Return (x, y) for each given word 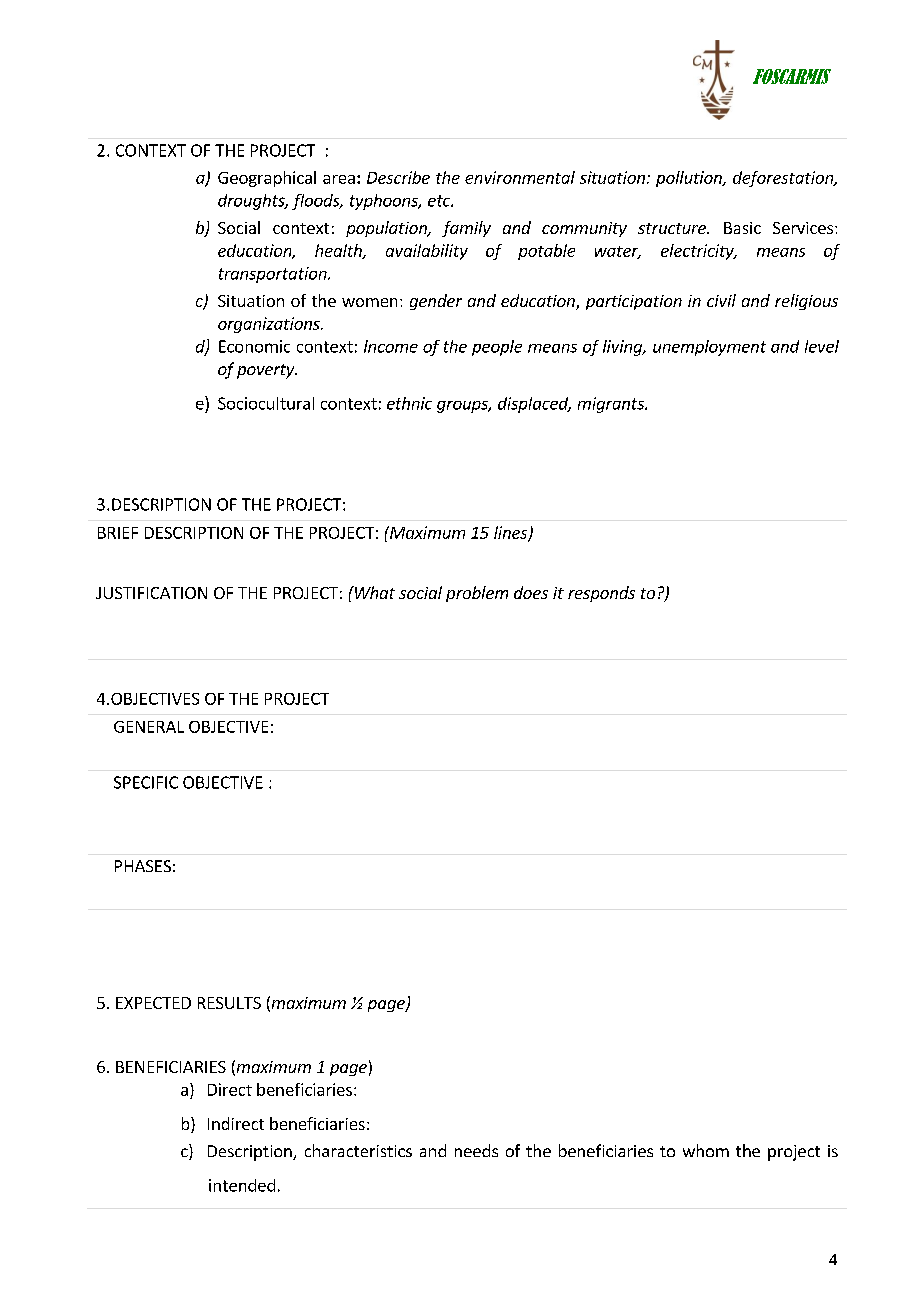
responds (601, 594)
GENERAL (149, 727)
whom (706, 1150)
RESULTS (229, 1003)
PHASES (143, 866)
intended (242, 1185)
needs (476, 1150)
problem (477, 594)
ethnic (409, 403)
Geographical (267, 179)
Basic (742, 228)
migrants (612, 405)
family (466, 229)
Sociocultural (266, 403)
